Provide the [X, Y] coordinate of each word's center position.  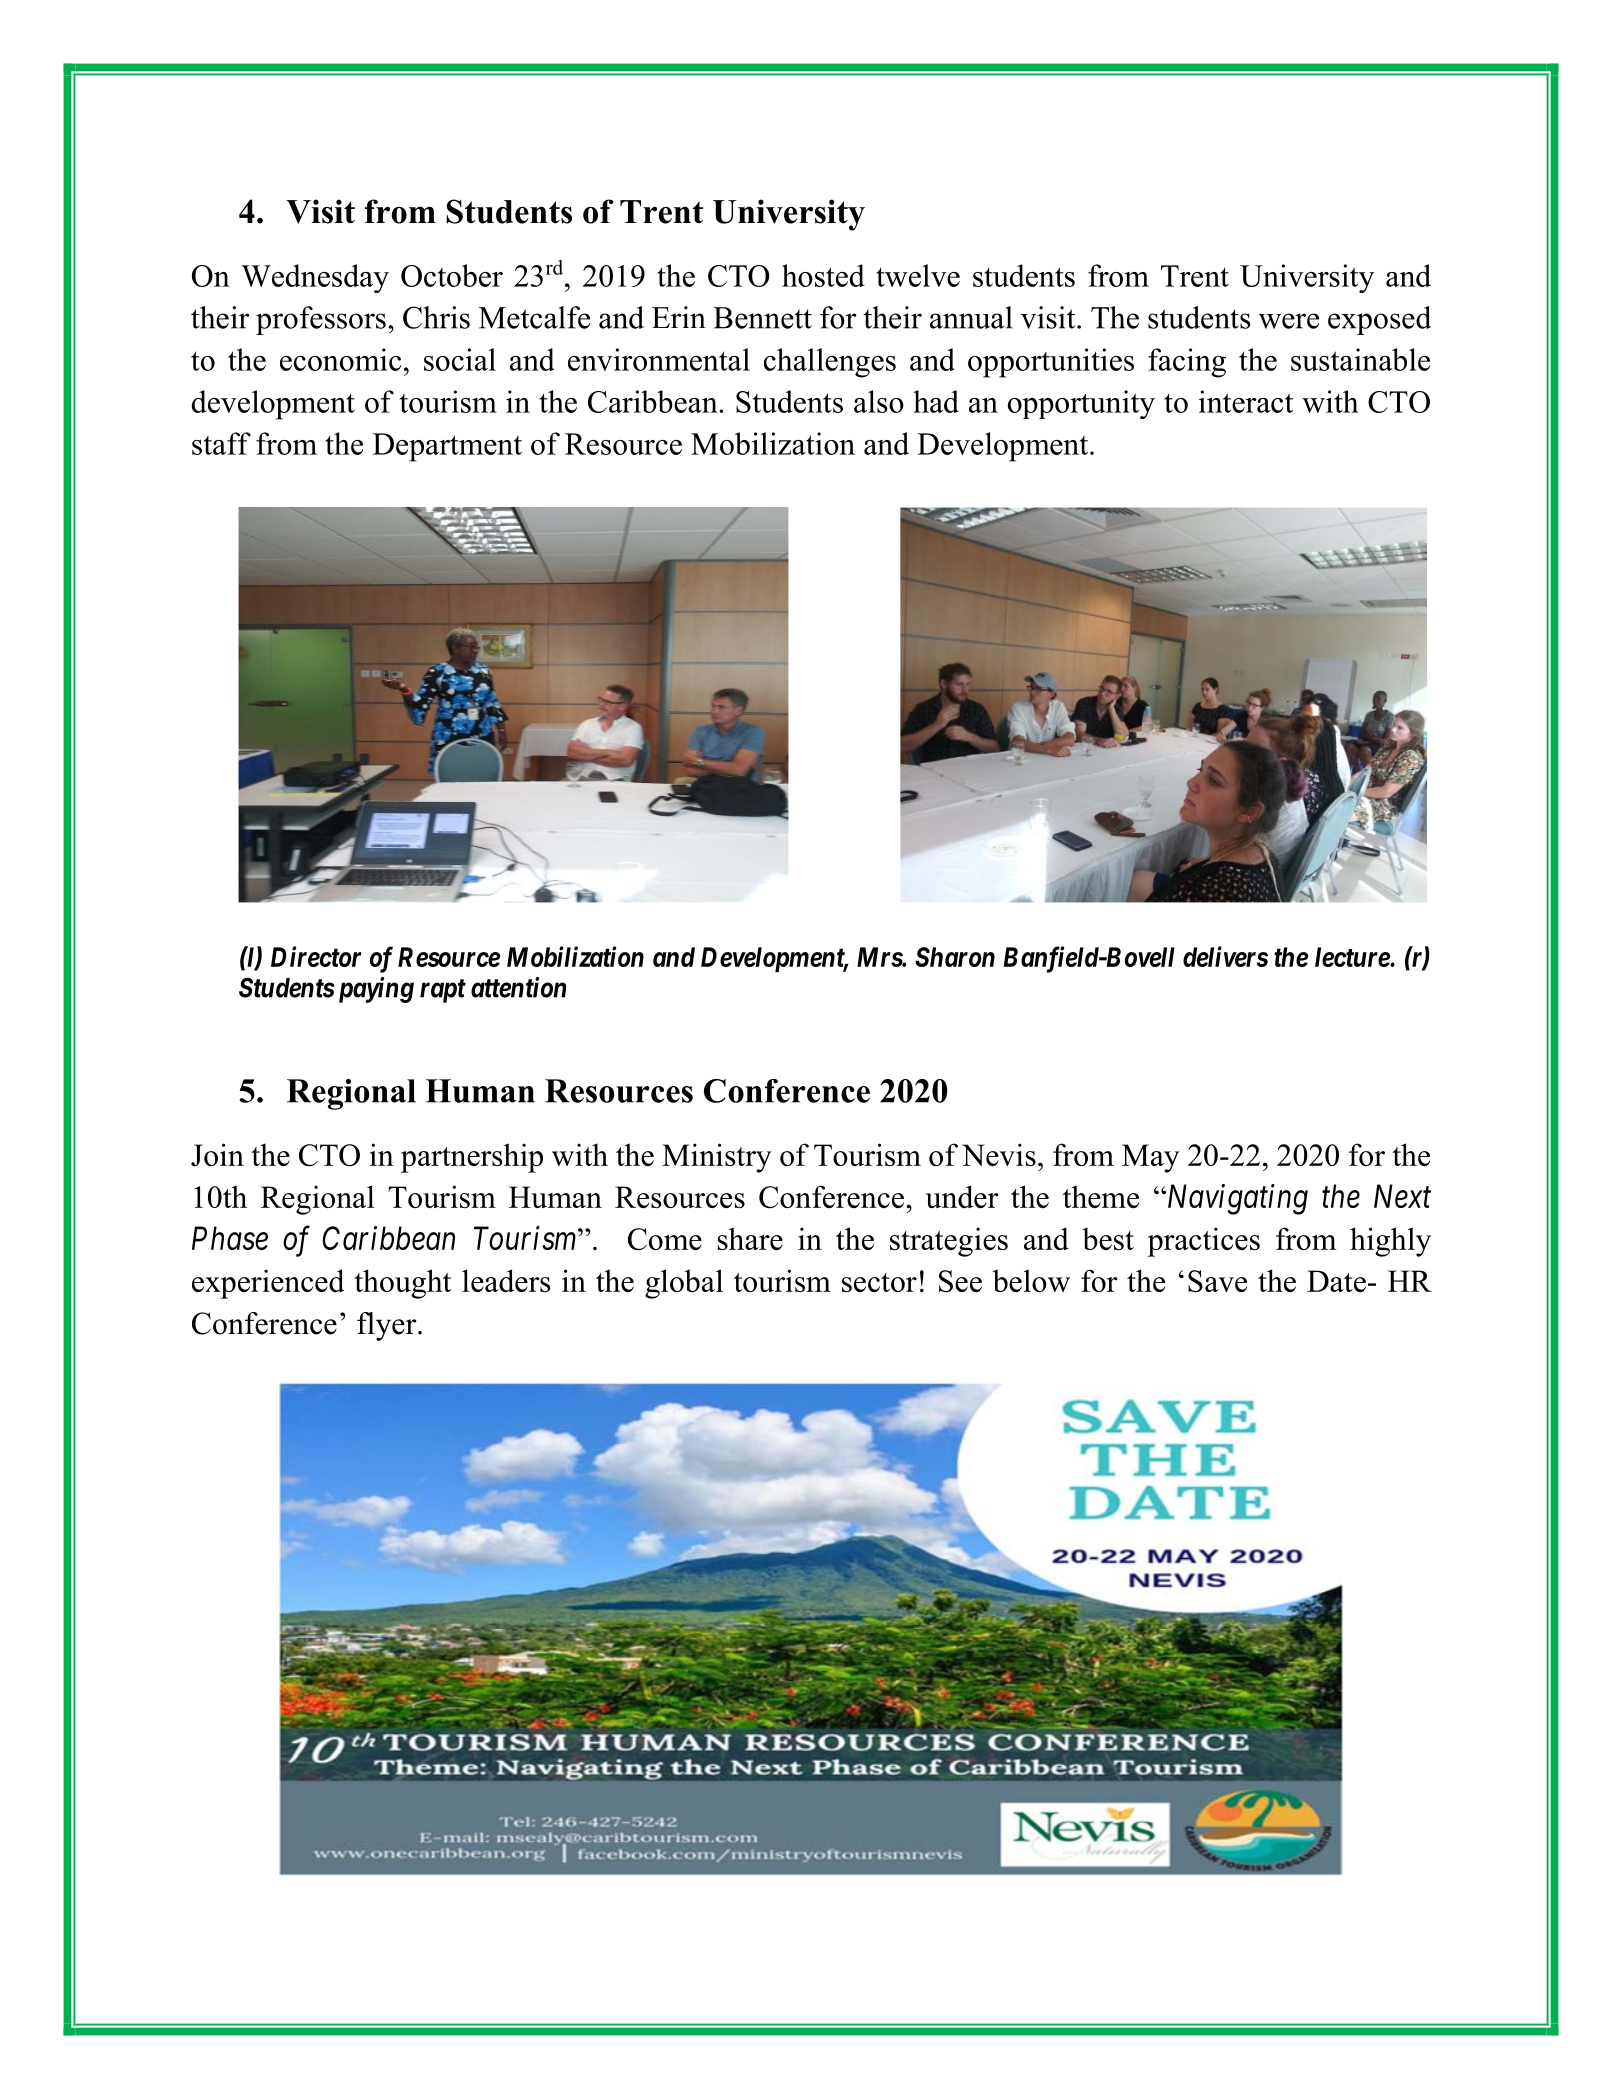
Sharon [955, 957]
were [1289, 321]
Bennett [762, 318]
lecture [1353, 957]
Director [316, 956]
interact [1246, 401]
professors [321, 320]
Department [447, 447]
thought [402, 1284]
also [879, 401]
